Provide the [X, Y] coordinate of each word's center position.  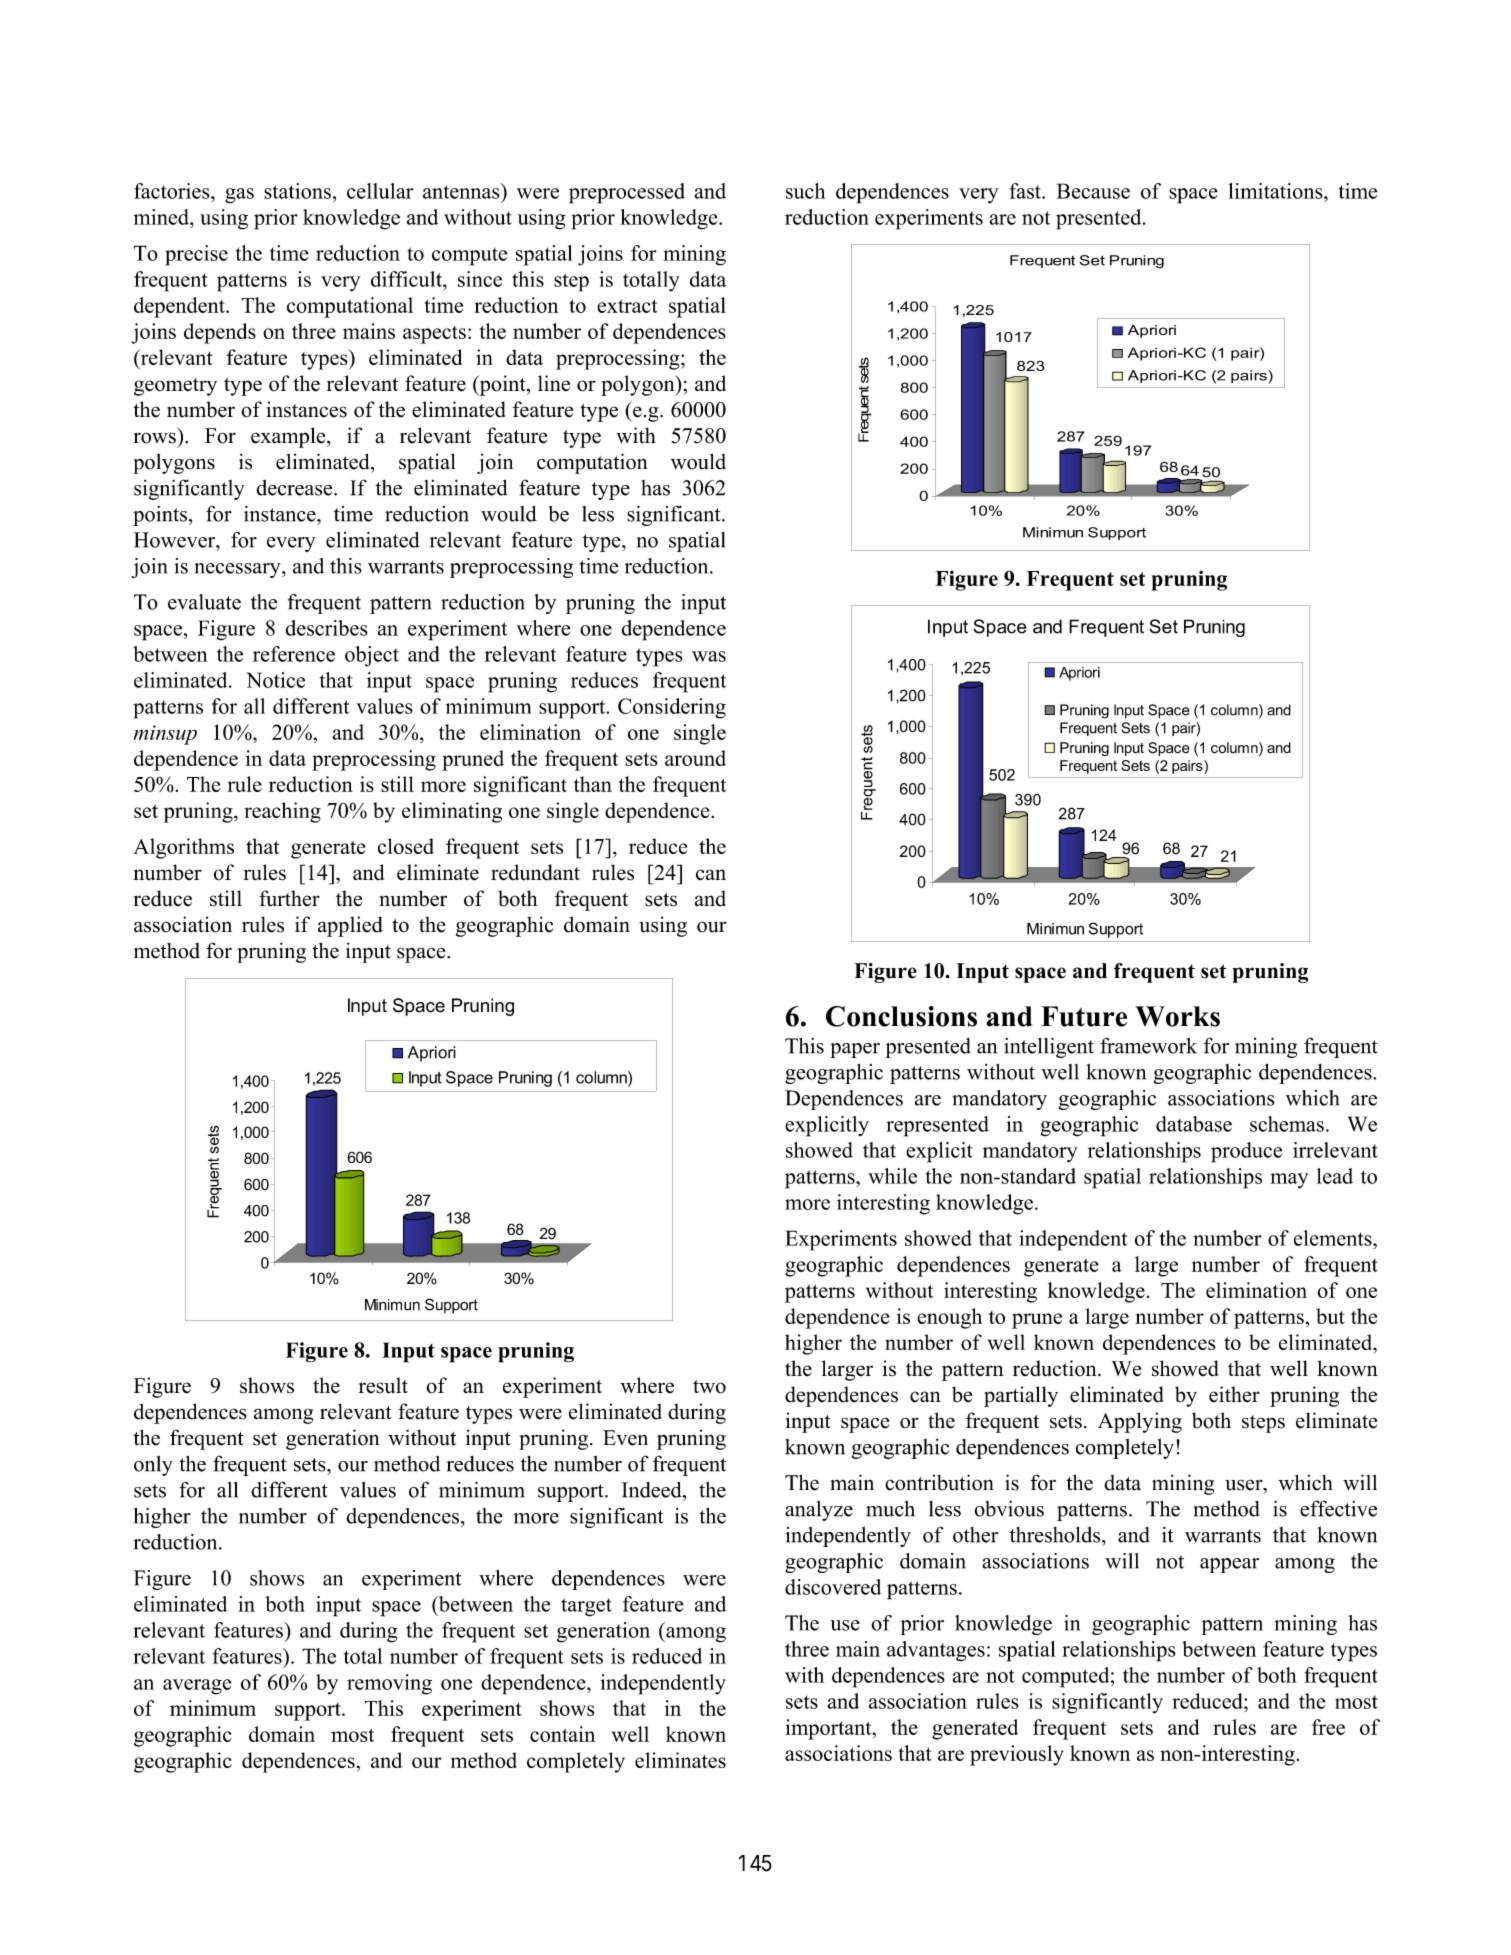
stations [297, 191]
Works [1177, 1016]
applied [350, 926]
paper [855, 1050]
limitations [1277, 191]
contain [562, 1734]
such [806, 191]
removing [389, 1684]
